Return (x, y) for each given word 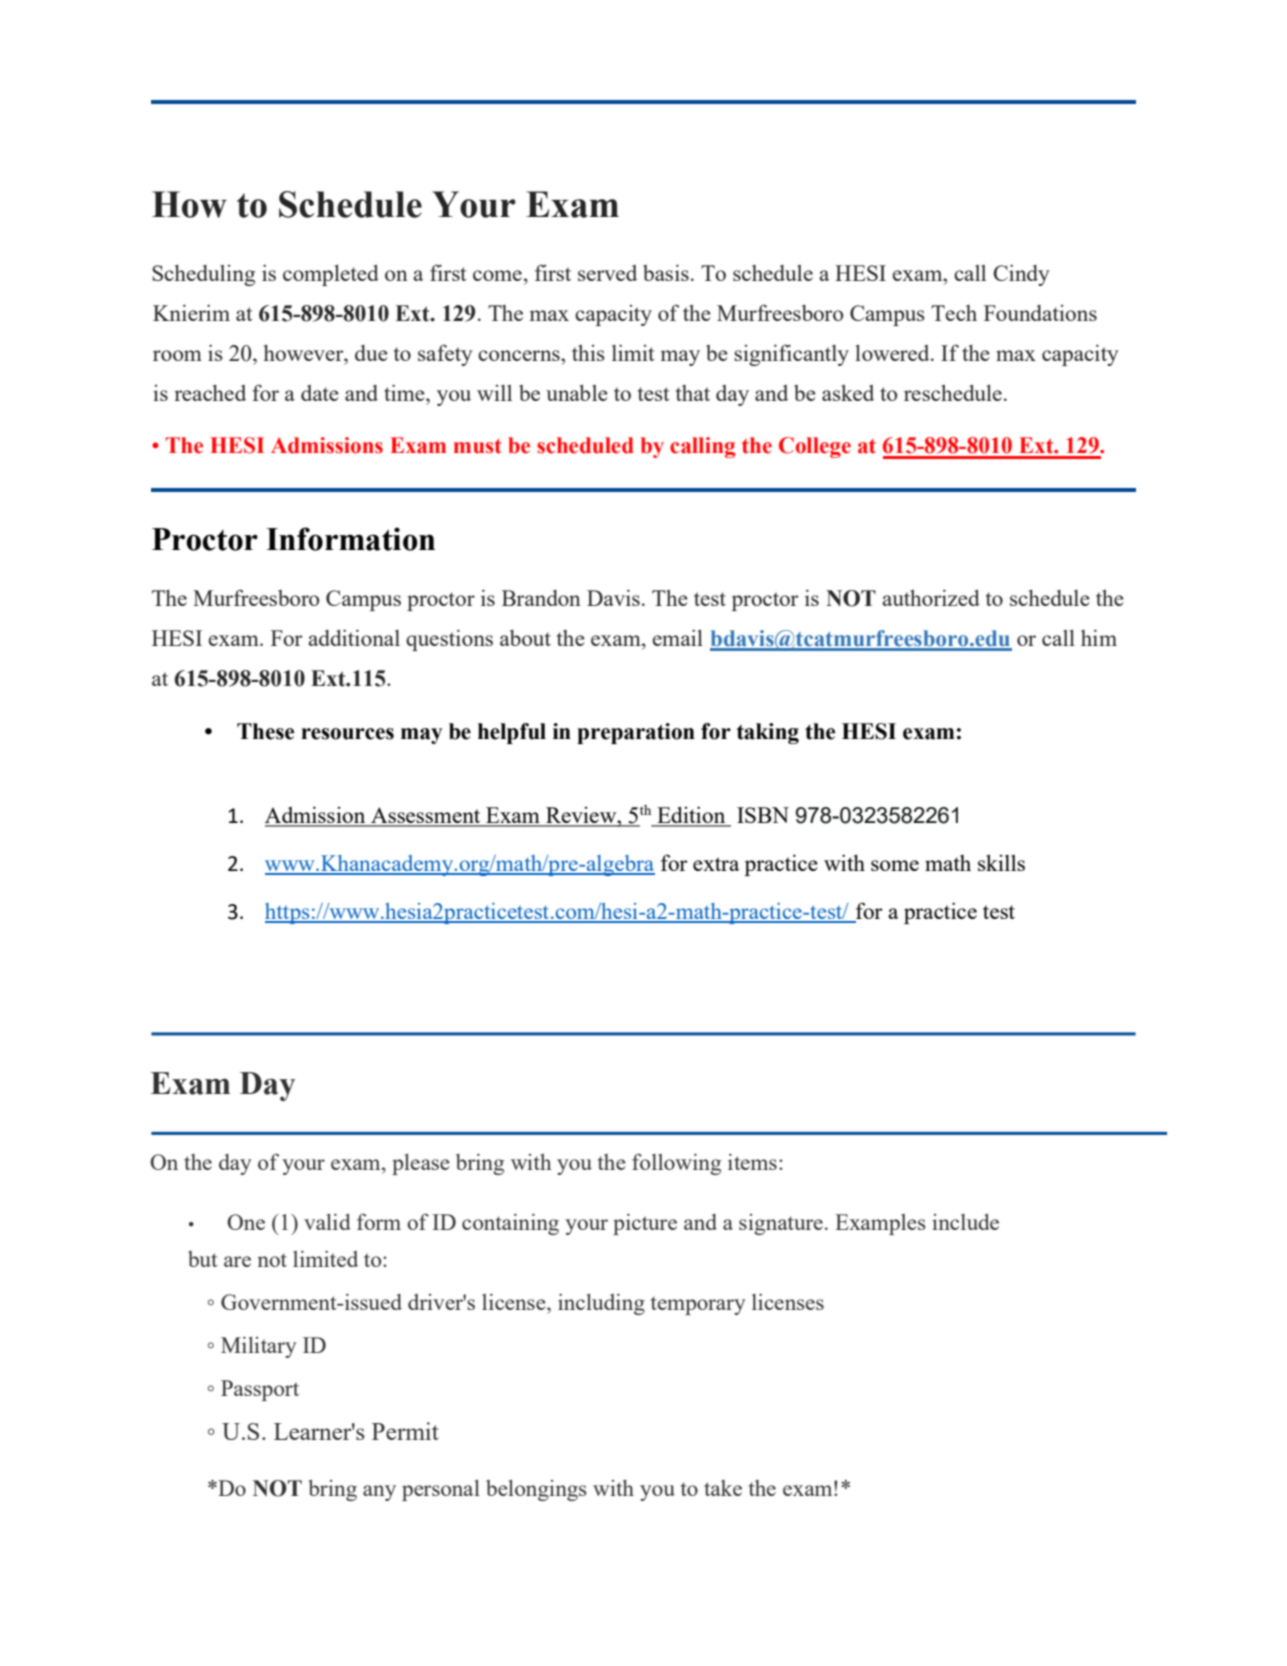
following (676, 1164)
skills (1001, 862)
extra (716, 864)
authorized (931, 597)
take (723, 1488)
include (965, 1222)
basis (666, 272)
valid (327, 1222)
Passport (260, 1390)
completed (331, 275)
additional (354, 637)
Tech (954, 313)
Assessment (426, 816)
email (677, 637)
